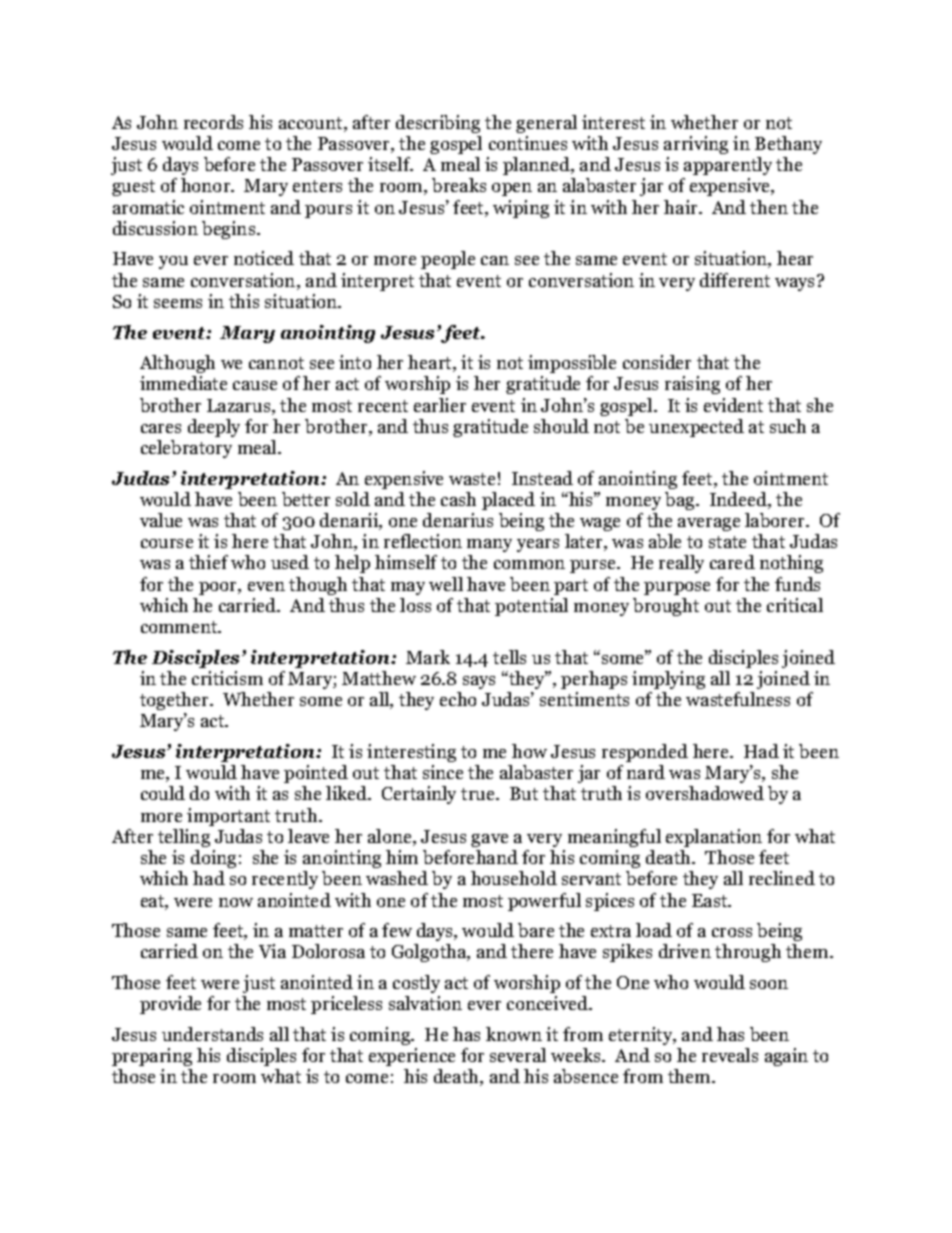 This image has width=952, height=1233. What do you see at coordinates (696, 145) in the image?
I see `arriving` at bounding box center [696, 145].
